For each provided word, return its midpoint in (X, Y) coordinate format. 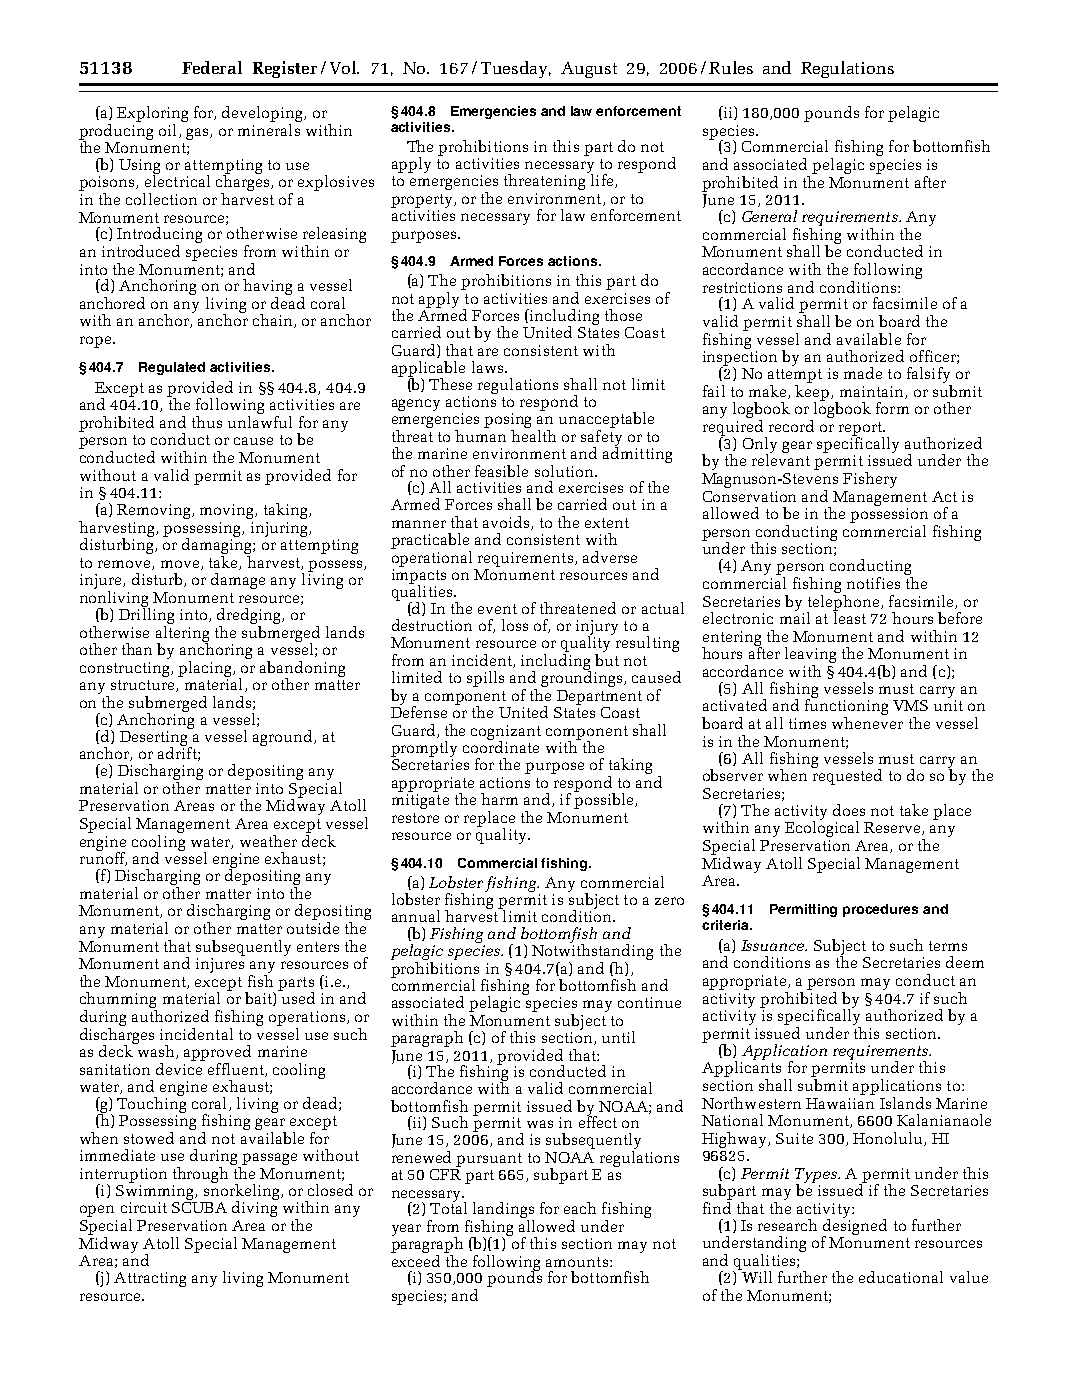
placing (206, 669)
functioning (846, 707)
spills (485, 679)
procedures (880, 910)
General (769, 216)
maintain (873, 392)
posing (507, 422)
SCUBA (199, 1207)
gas (198, 134)
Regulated (172, 368)
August (589, 70)
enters (318, 947)
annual (416, 916)
